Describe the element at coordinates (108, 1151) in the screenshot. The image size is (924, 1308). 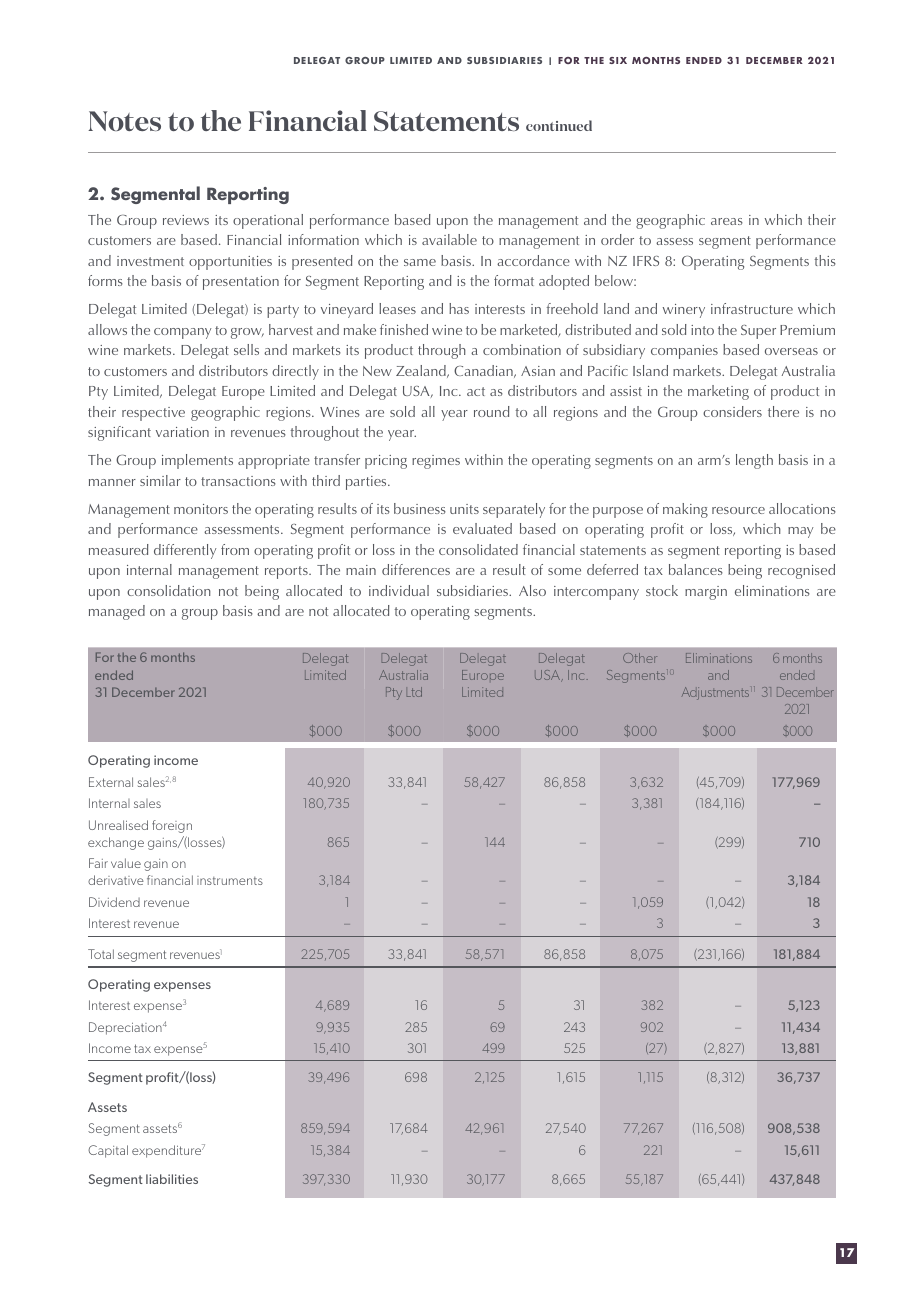
I see `Capital` at that location.
